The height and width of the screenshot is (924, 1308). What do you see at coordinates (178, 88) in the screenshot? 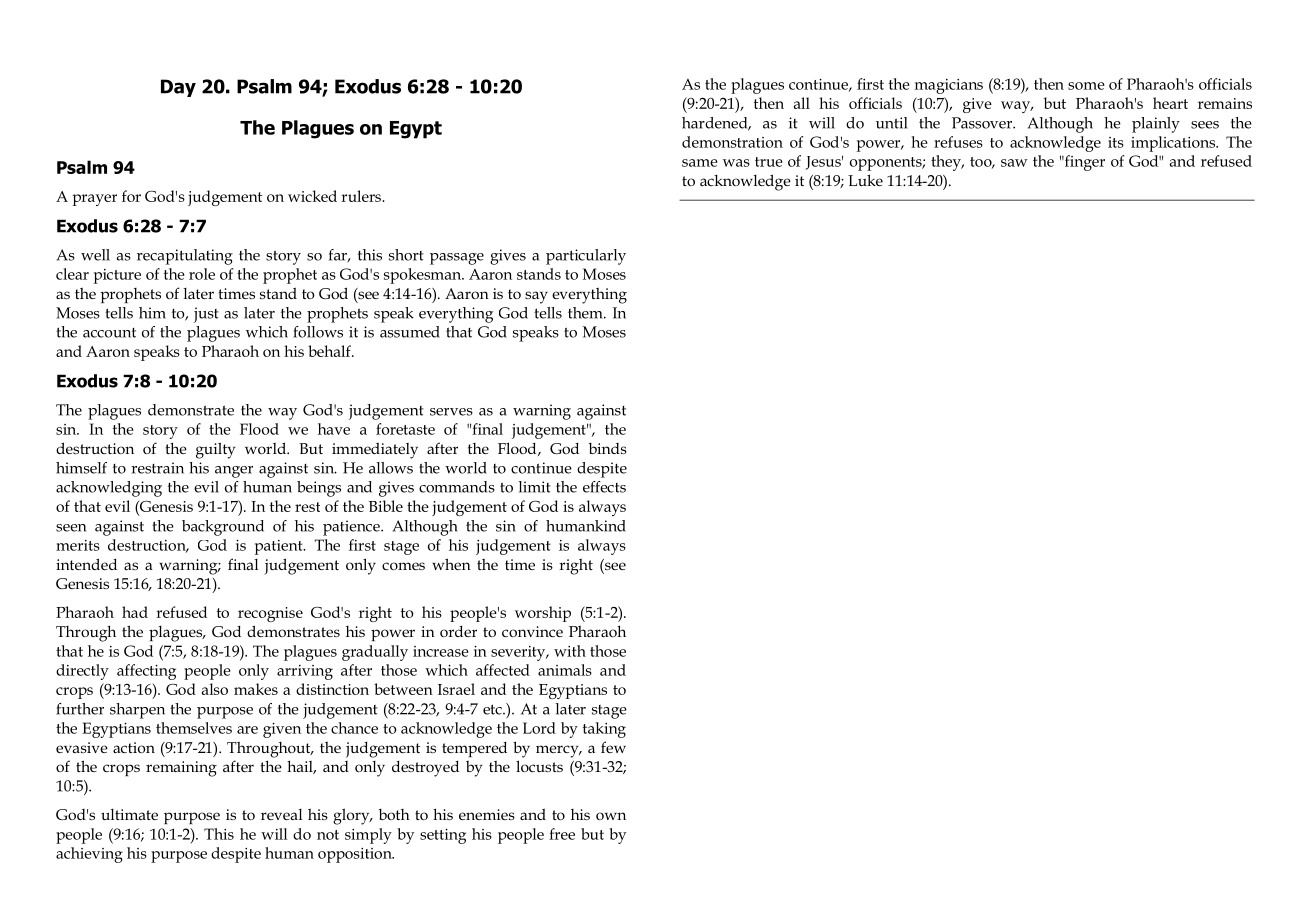
I see `Day` at bounding box center [178, 88].
